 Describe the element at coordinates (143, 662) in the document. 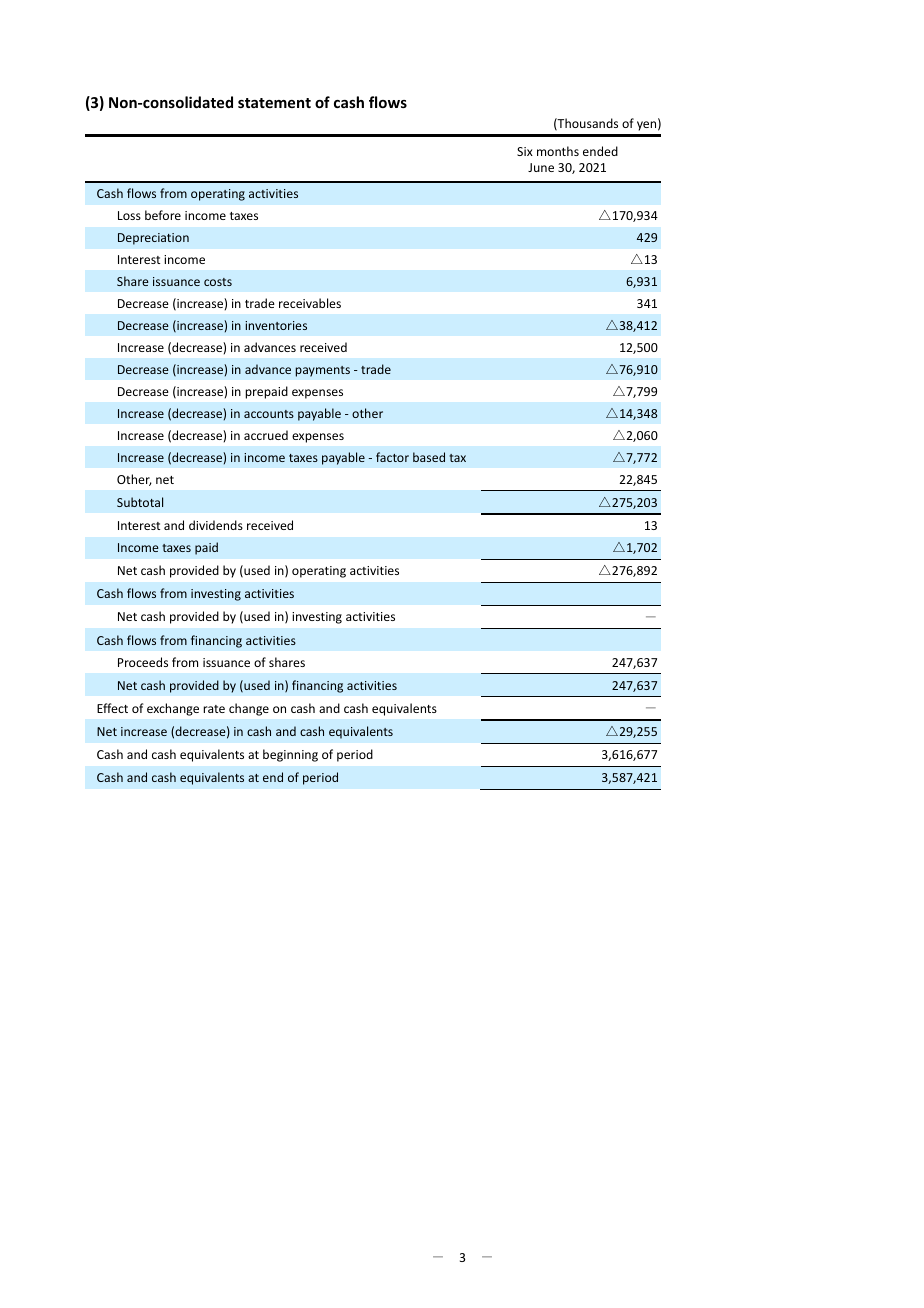

I see `Proceeds` at that location.
